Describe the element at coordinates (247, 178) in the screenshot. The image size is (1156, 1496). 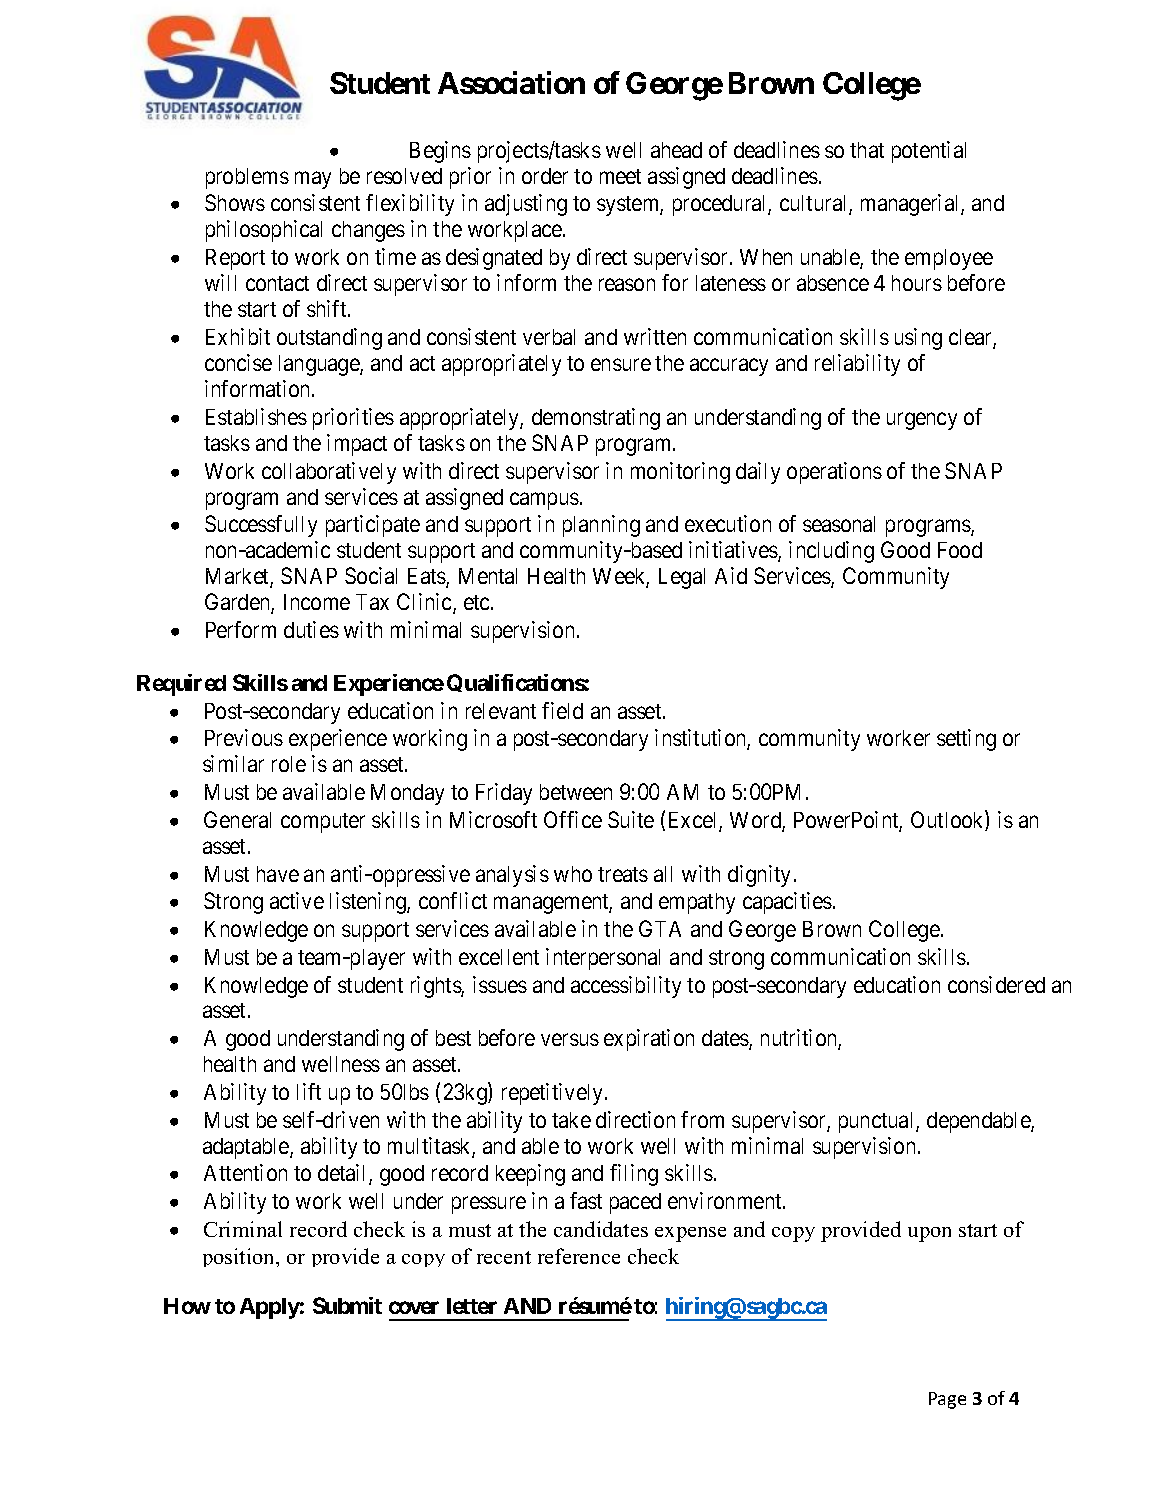
I see `problems` at that location.
